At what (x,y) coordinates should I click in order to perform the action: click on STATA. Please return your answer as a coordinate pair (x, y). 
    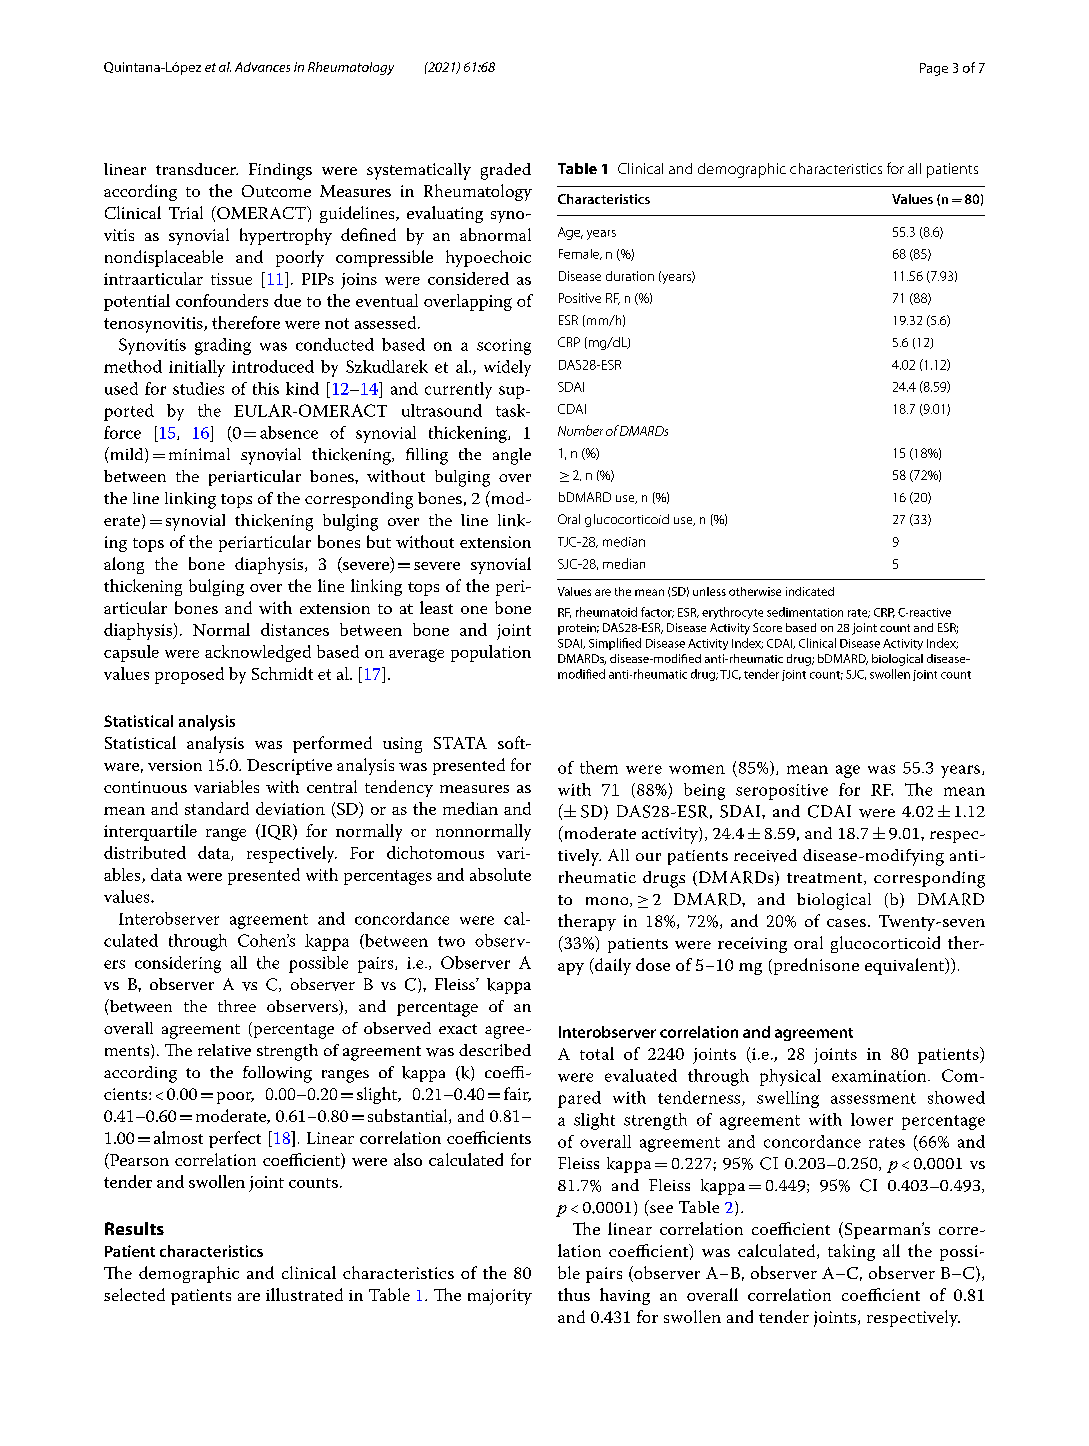
    Looking at the image, I should click on (460, 743).
